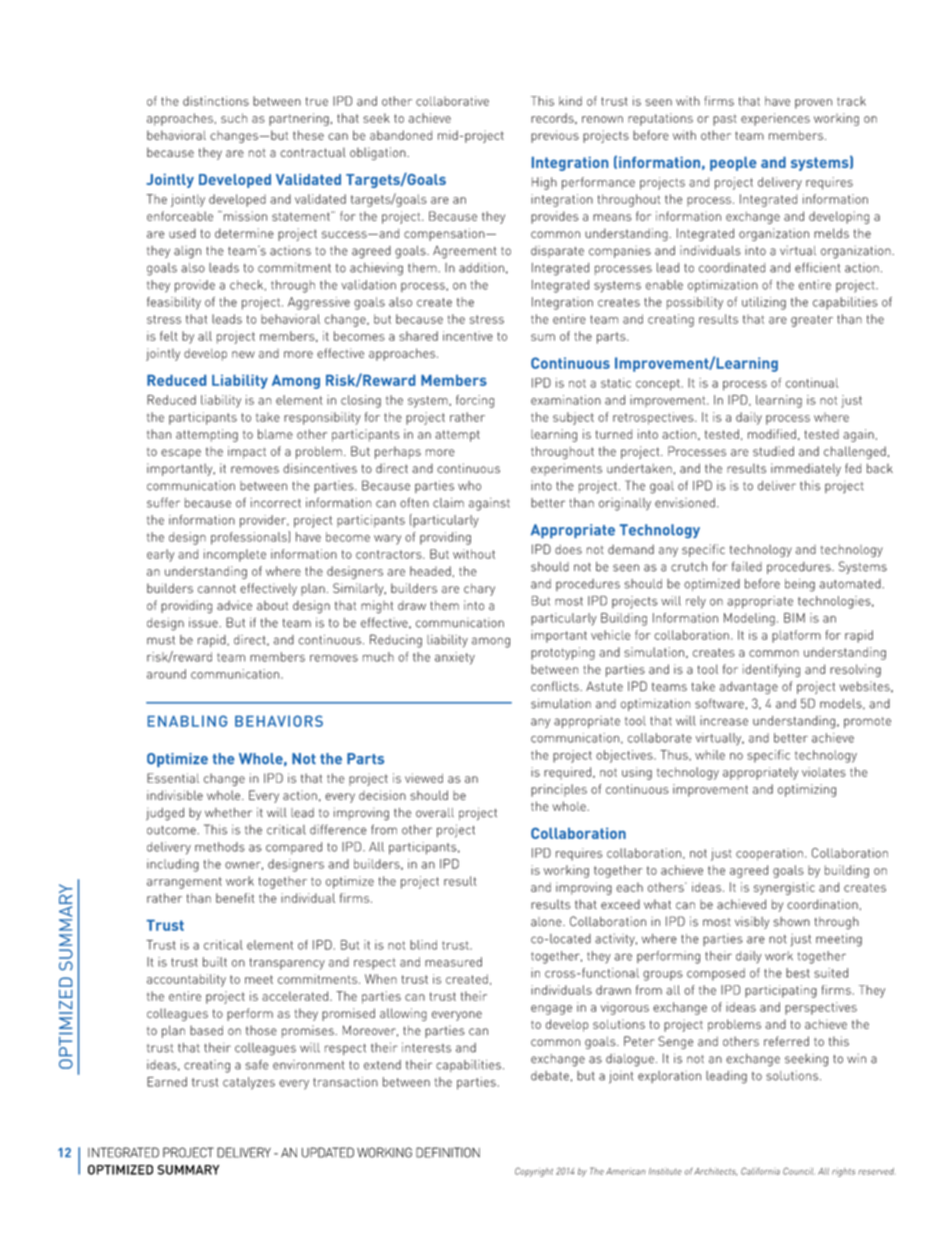  Describe the element at coordinates (555, 136) in the page. I see `previous` at that location.
